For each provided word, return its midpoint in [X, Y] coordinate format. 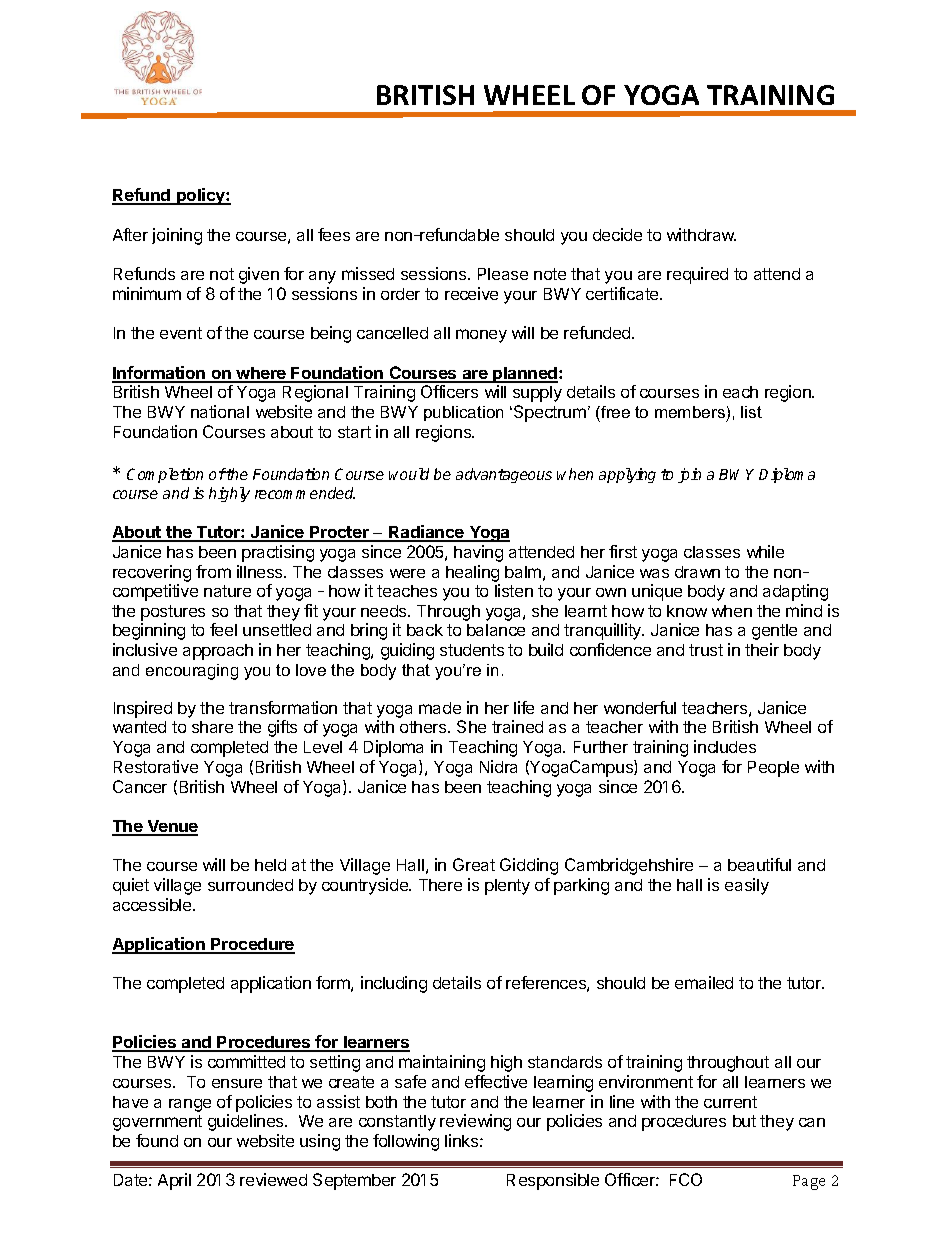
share [212, 727]
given [259, 275]
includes [725, 746]
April [174, 1181]
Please [503, 274]
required [697, 275]
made [440, 708]
